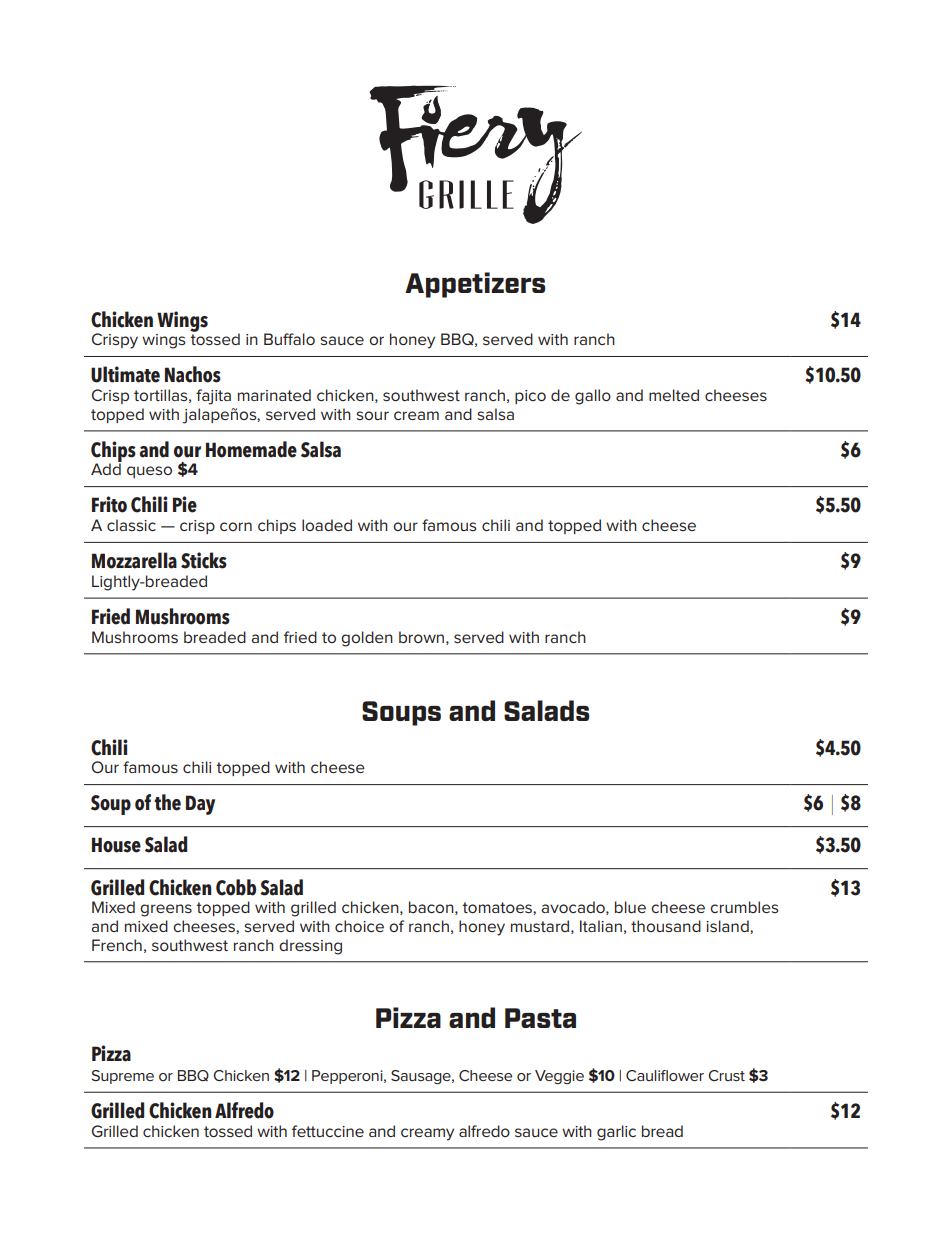 Image resolution: width=952 pixels, height=1233 pixels. Describe the element at coordinates (475, 285) in the document. I see `Appetizers` at that location.
